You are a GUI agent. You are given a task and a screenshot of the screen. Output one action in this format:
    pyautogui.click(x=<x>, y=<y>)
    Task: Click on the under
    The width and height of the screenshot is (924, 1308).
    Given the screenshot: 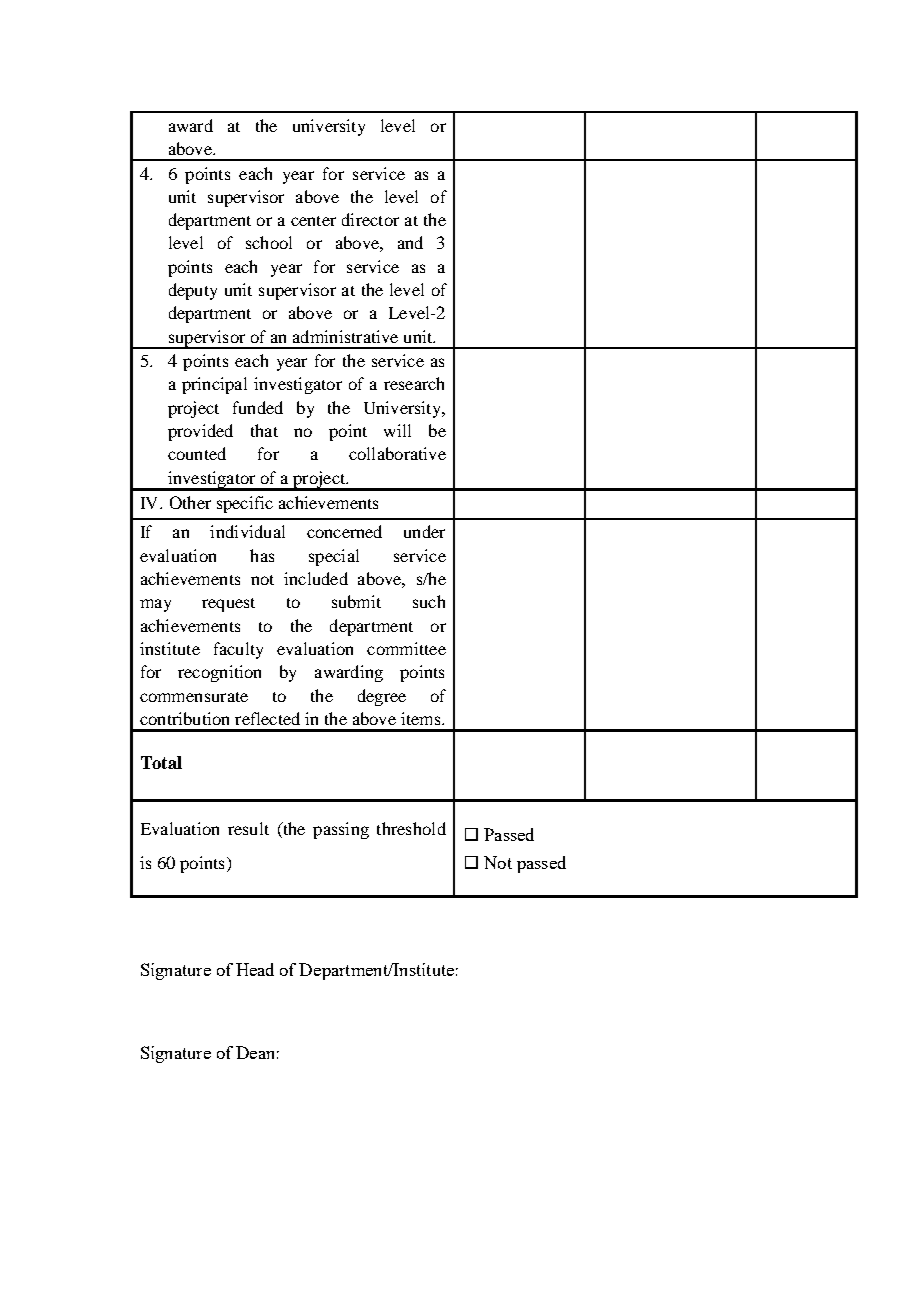 What is the action you would take?
    pyautogui.click(x=424, y=531)
